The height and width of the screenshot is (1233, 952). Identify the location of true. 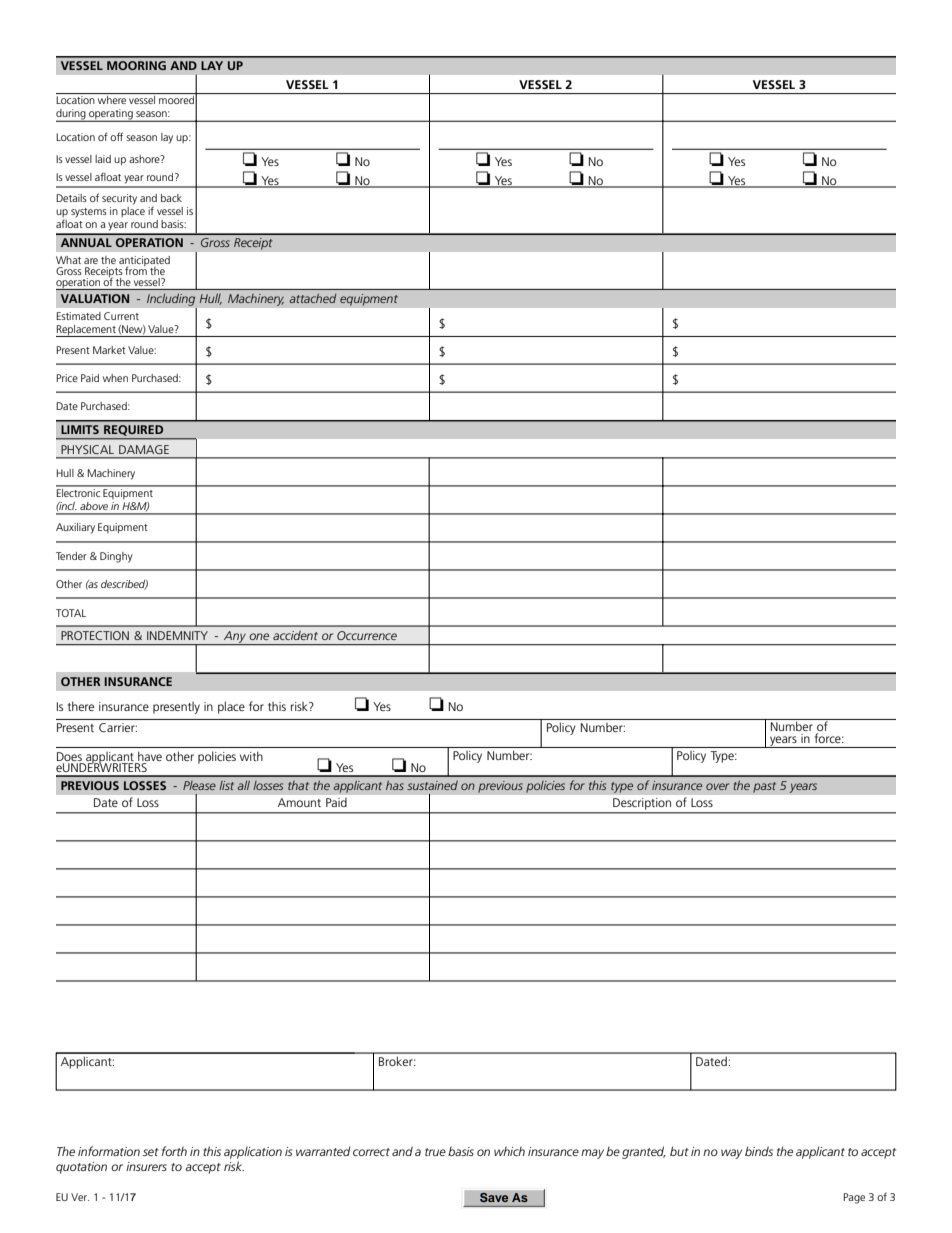
(435, 1152).
